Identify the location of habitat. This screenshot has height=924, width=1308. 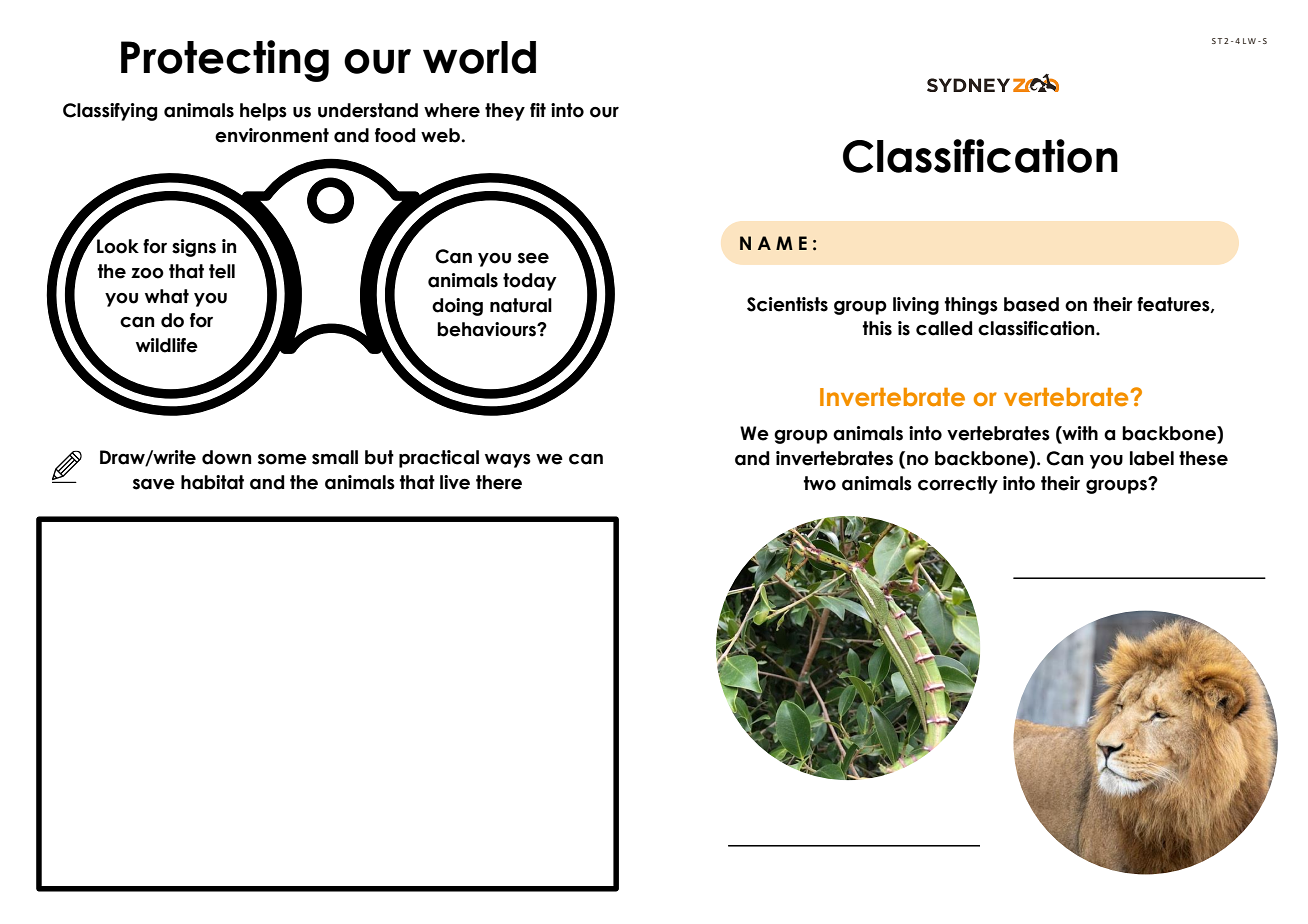
(212, 482).
